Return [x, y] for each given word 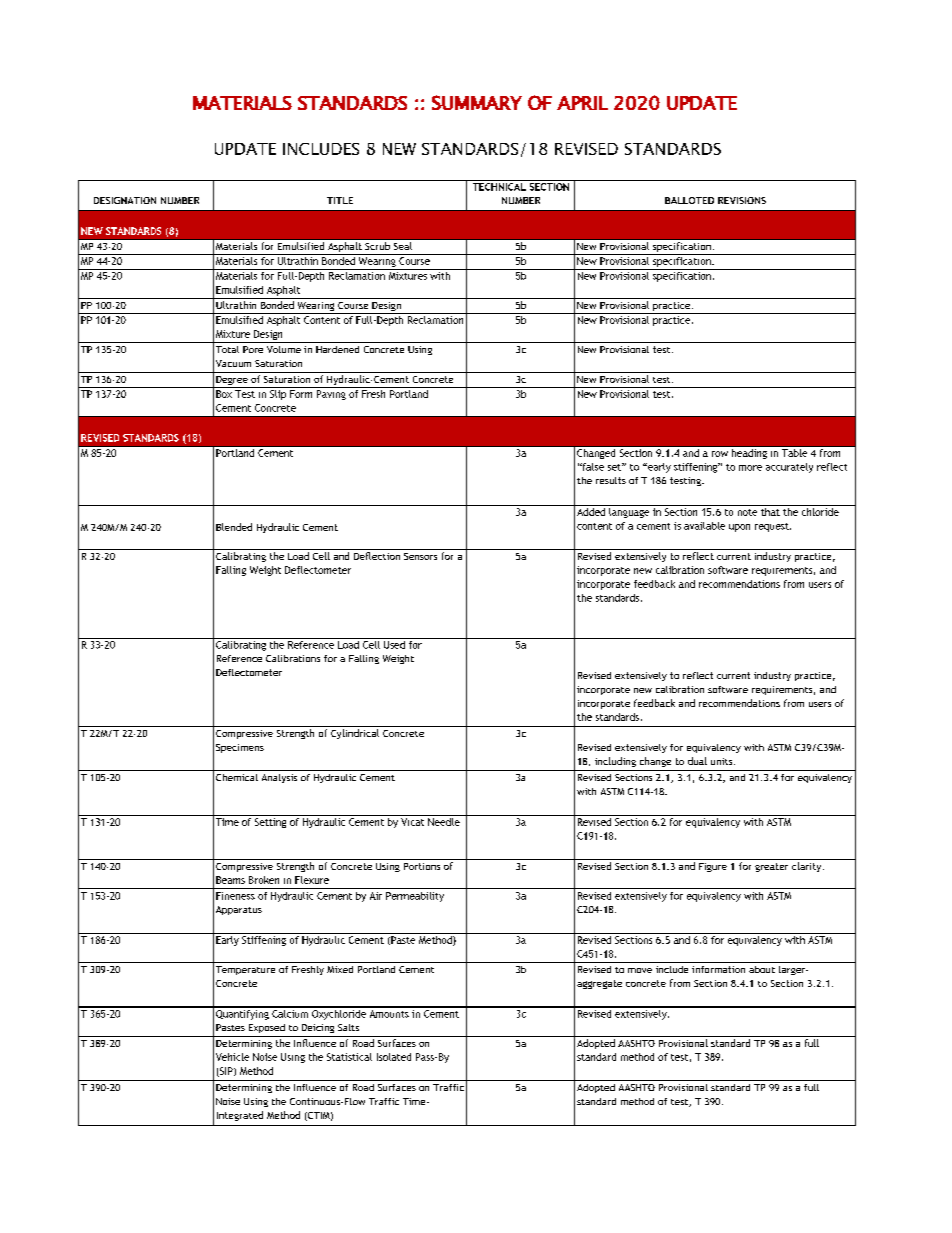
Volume [284, 349]
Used [394, 645]
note [747, 512]
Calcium [290, 1012]
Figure [713, 867]
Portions [422, 866]
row [720, 454]
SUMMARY [477, 102]
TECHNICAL [499, 187]
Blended [234, 527]
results [611, 480]
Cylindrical [355, 734]
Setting [270, 823]
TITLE [340, 200]
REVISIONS [742, 200]
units [723, 761]
